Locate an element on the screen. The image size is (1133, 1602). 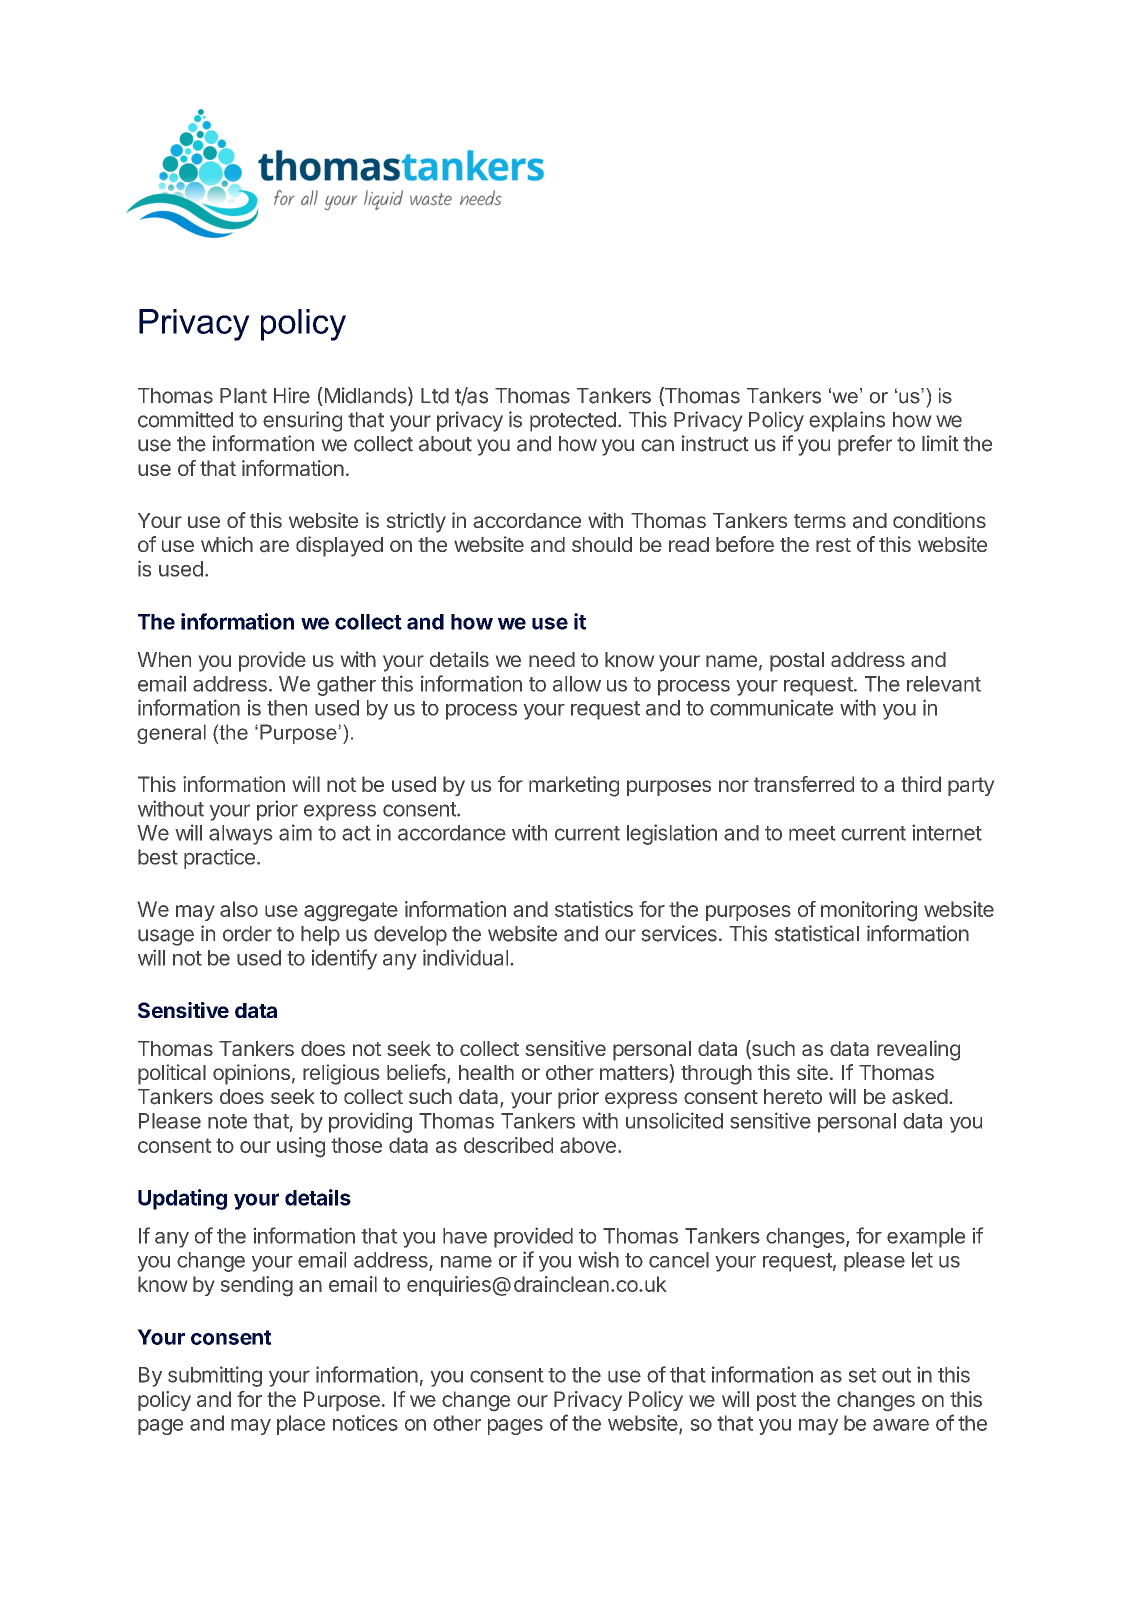
statistics is located at coordinates (594, 909).
